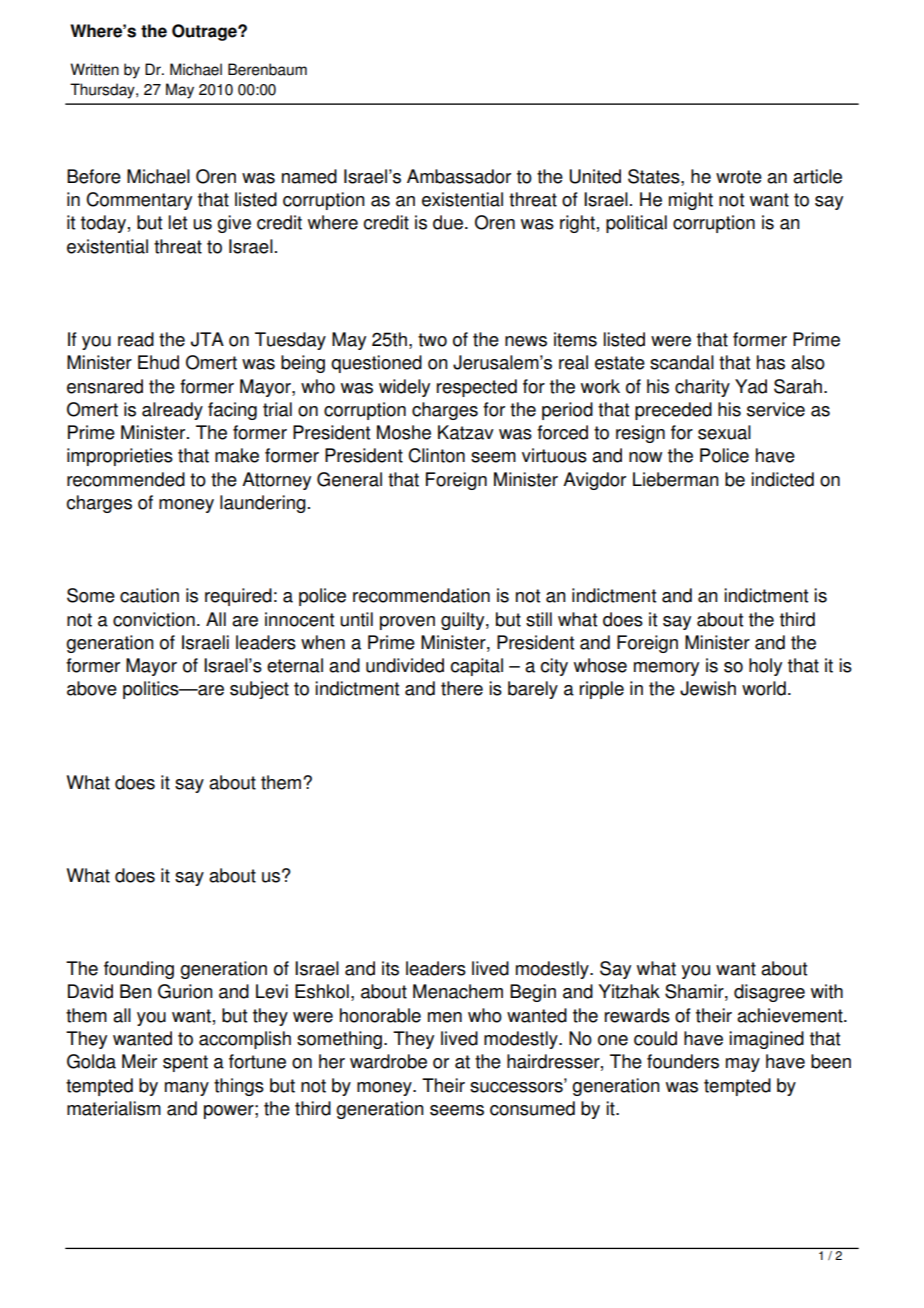 The image size is (924, 1308). What do you see at coordinates (178, 222) in the screenshot?
I see `let` at bounding box center [178, 222].
